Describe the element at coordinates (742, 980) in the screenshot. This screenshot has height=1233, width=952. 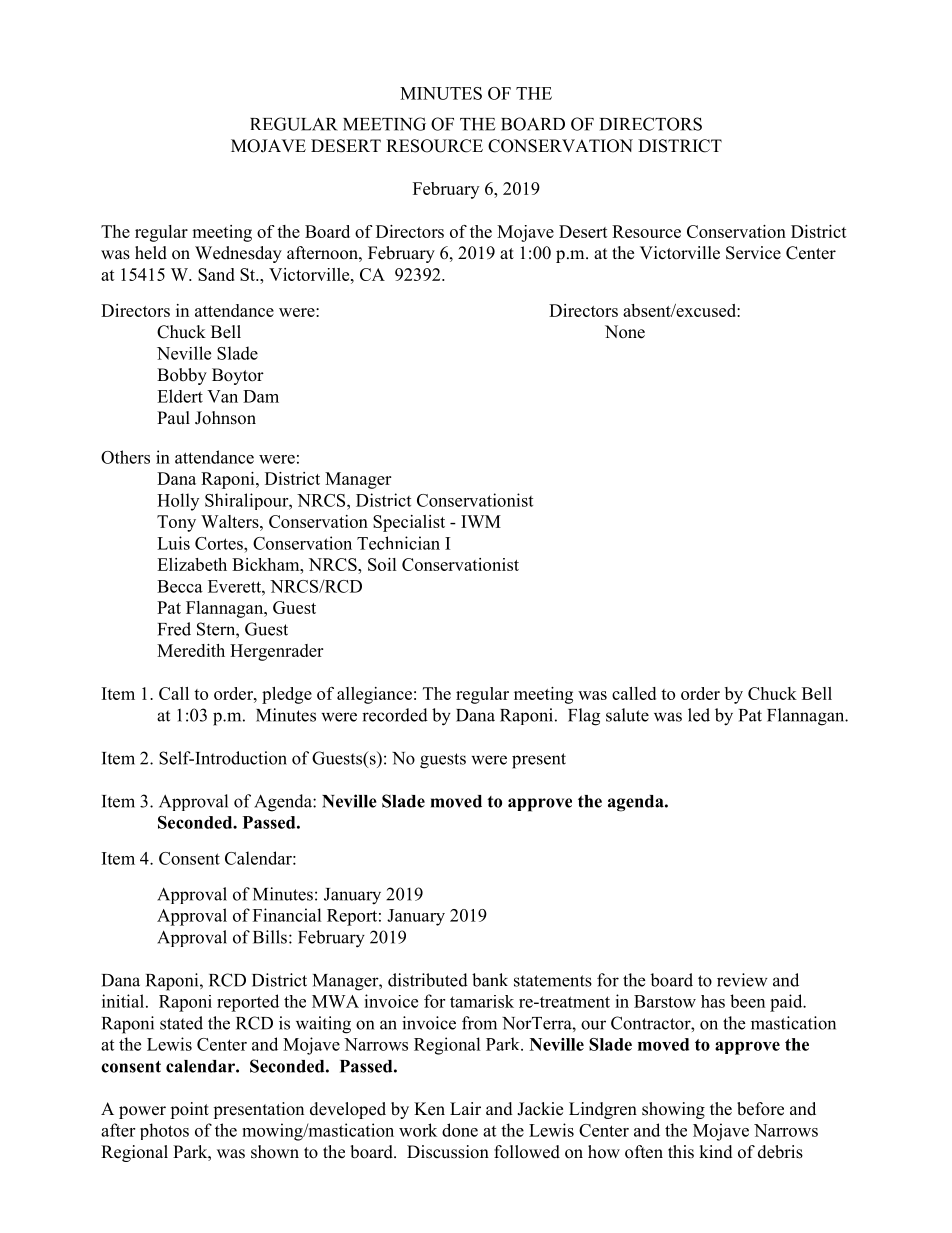
I see `review` at that location.
